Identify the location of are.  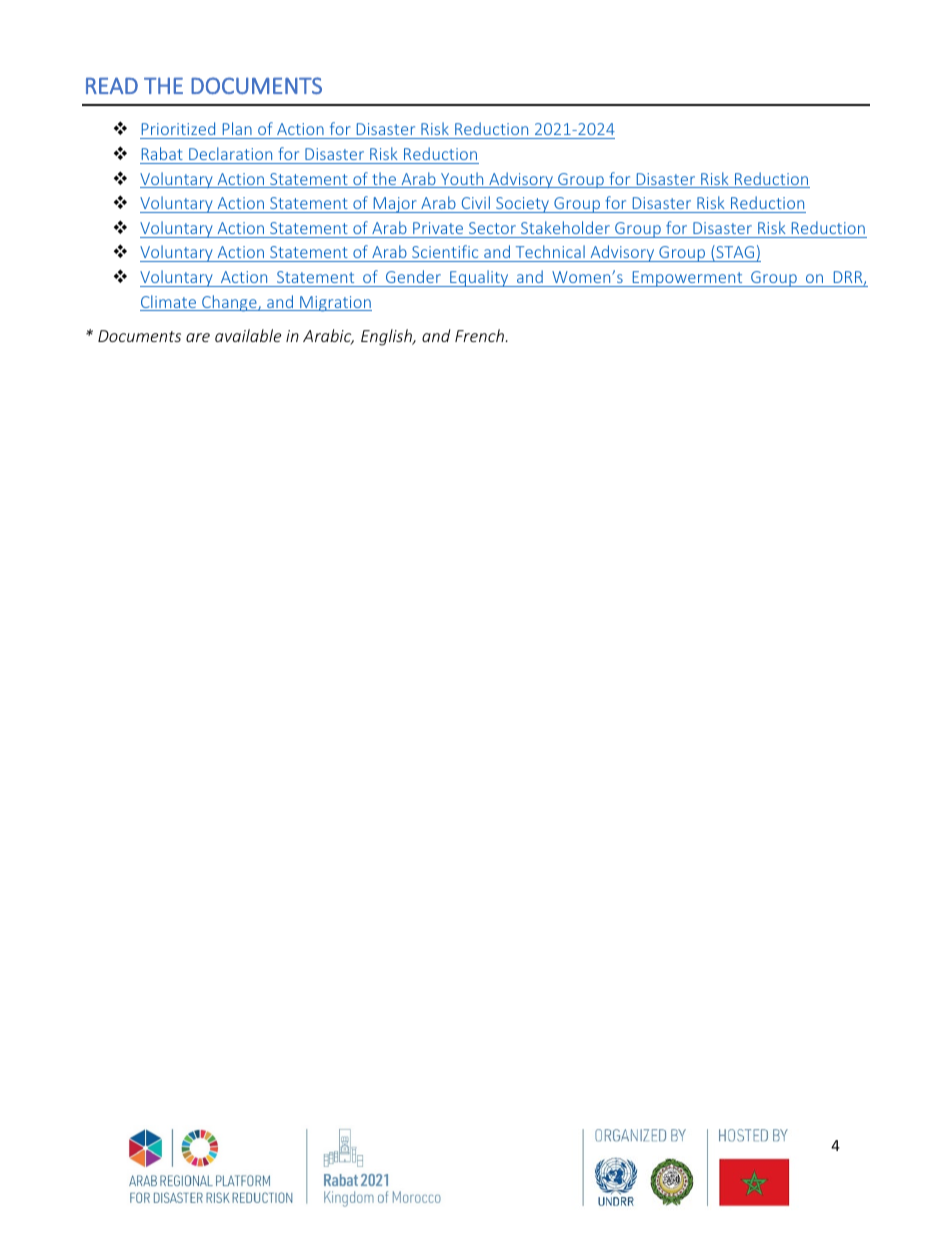
(198, 337).
